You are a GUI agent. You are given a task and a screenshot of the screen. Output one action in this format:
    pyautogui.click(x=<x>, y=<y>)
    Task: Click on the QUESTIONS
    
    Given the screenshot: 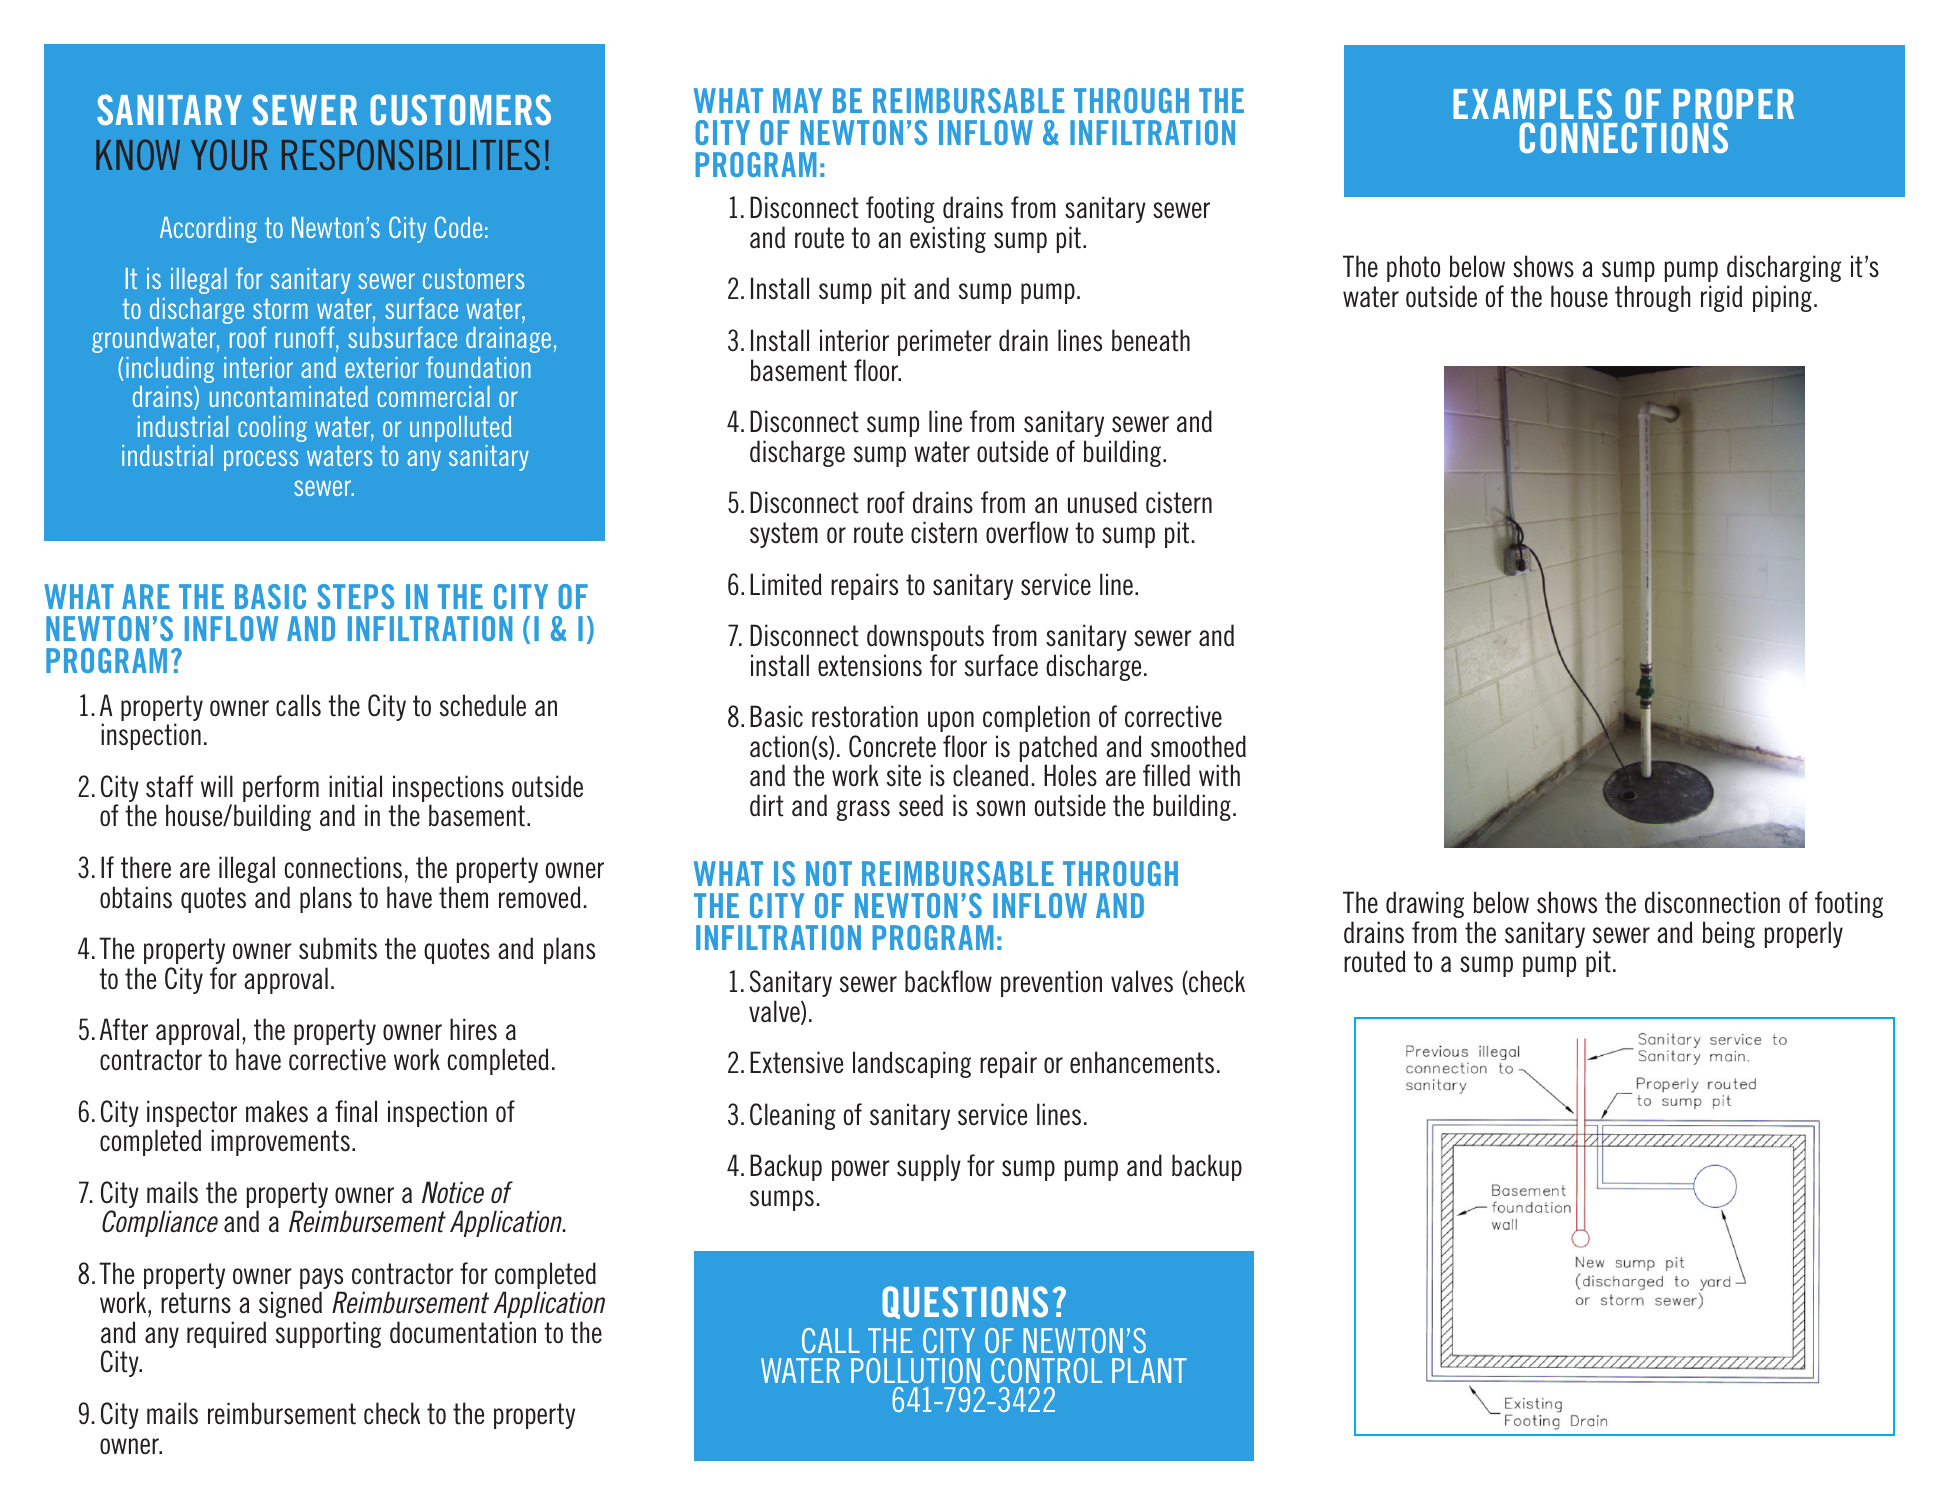 What is the action you would take?
    pyautogui.click(x=965, y=1302)
